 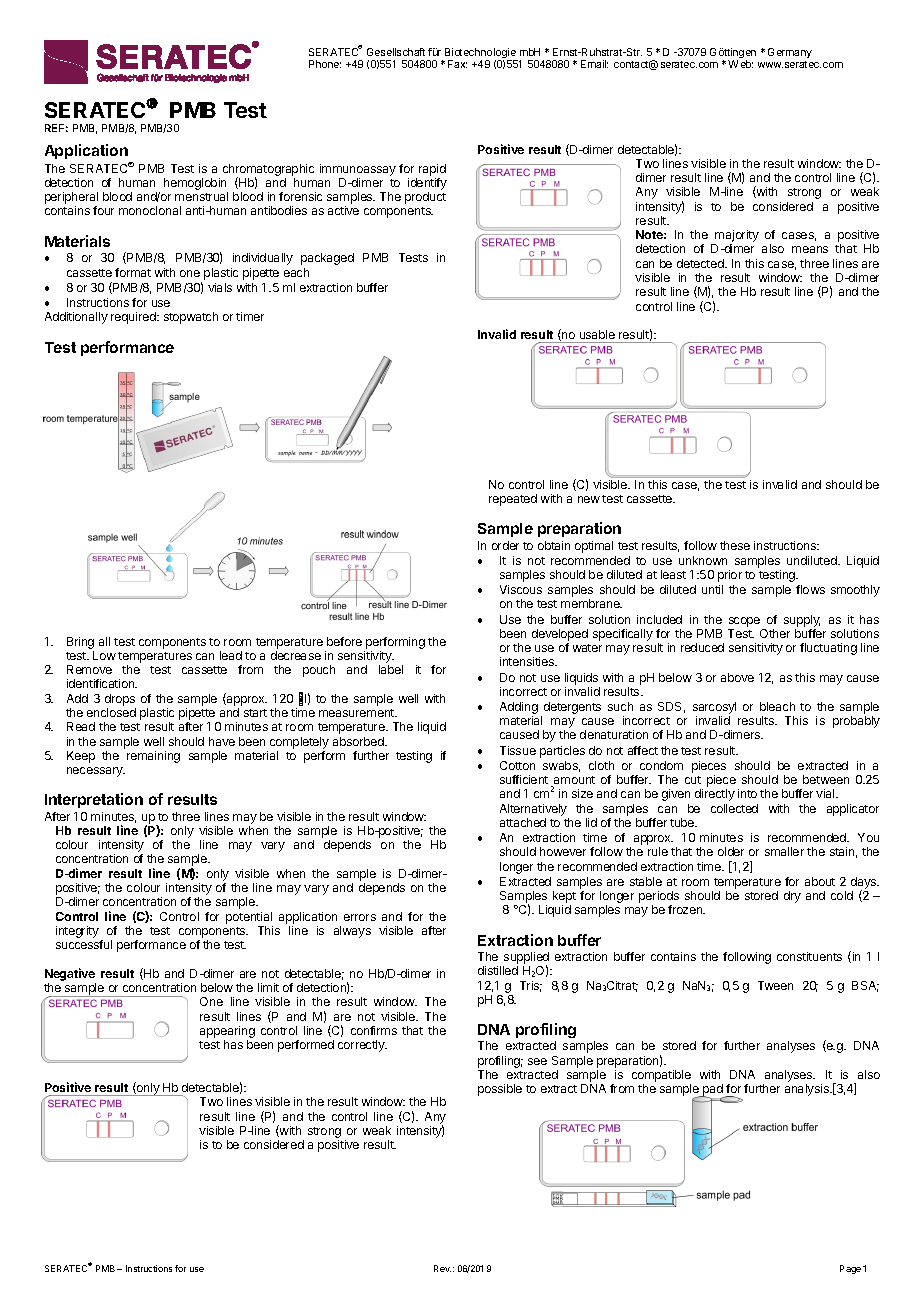 What do you see at coordinates (442, 1268) in the document?
I see `Rev` at bounding box center [442, 1268].
